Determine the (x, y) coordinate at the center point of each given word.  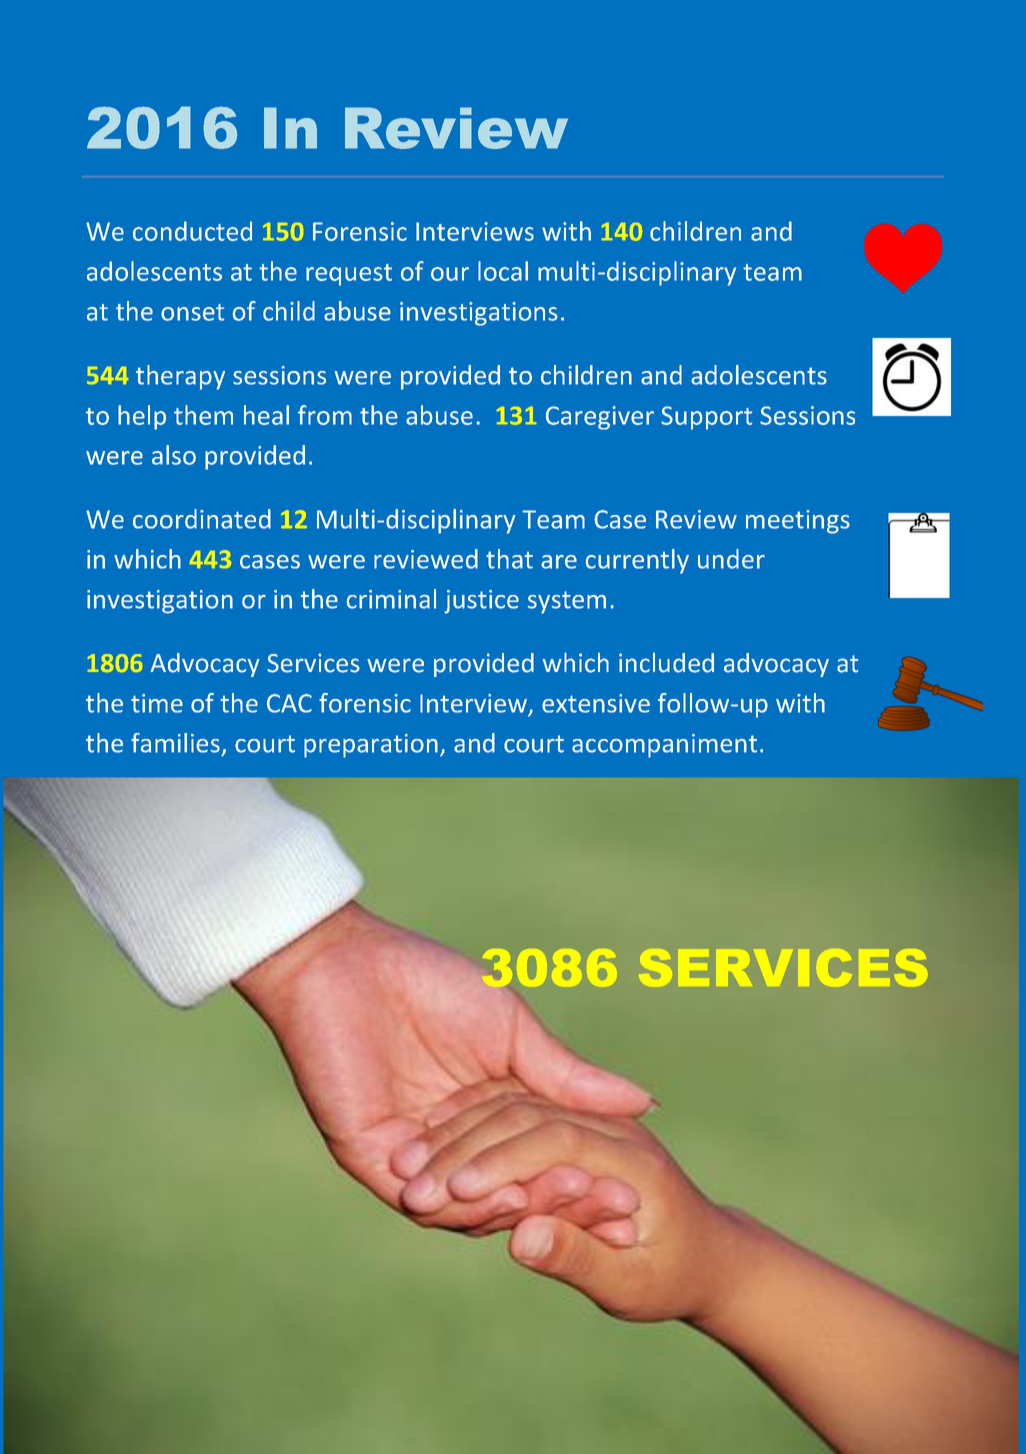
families (175, 743)
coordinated (202, 519)
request (349, 275)
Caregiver (600, 418)
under (731, 559)
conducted (192, 231)
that (509, 559)
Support (706, 418)
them (203, 415)
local (503, 271)
